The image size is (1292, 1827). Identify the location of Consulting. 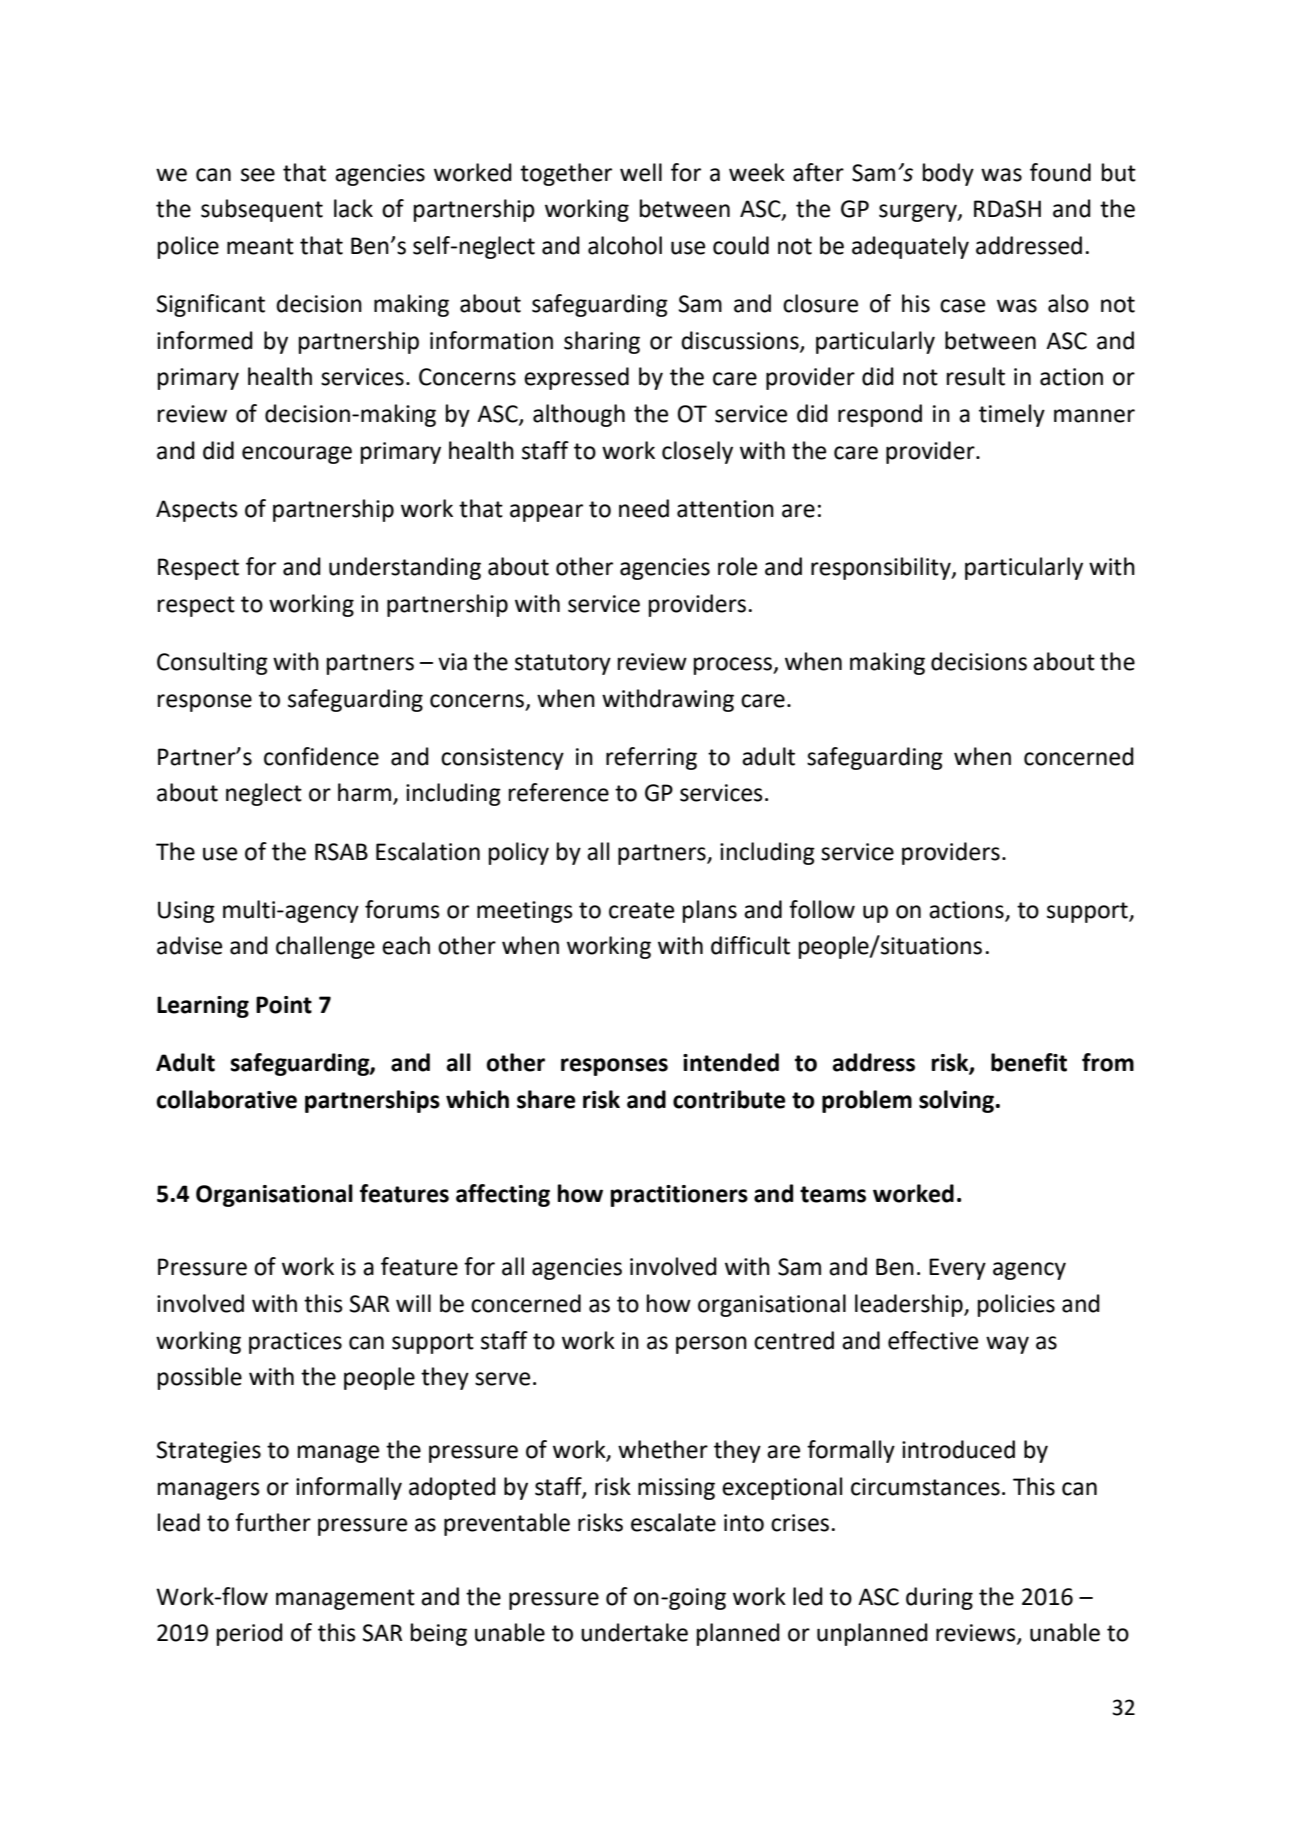
(212, 663).
